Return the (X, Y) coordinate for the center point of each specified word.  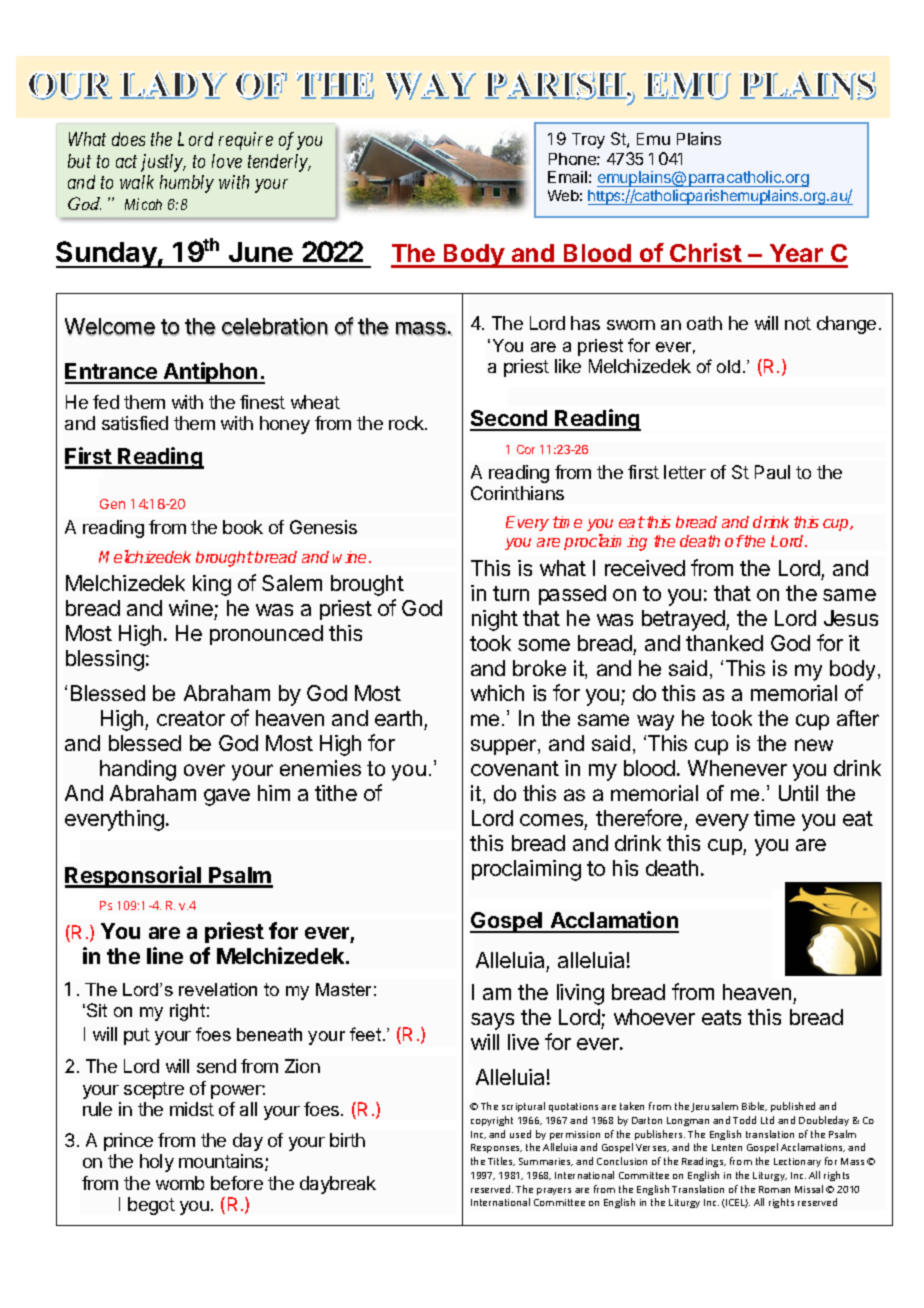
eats (721, 1017)
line (165, 955)
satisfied (135, 423)
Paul (772, 472)
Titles (501, 1161)
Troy (588, 141)
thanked (724, 643)
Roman (774, 1189)
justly (163, 163)
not (798, 323)
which (497, 693)
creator (191, 718)
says (492, 1021)
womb (180, 1183)
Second (510, 420)
